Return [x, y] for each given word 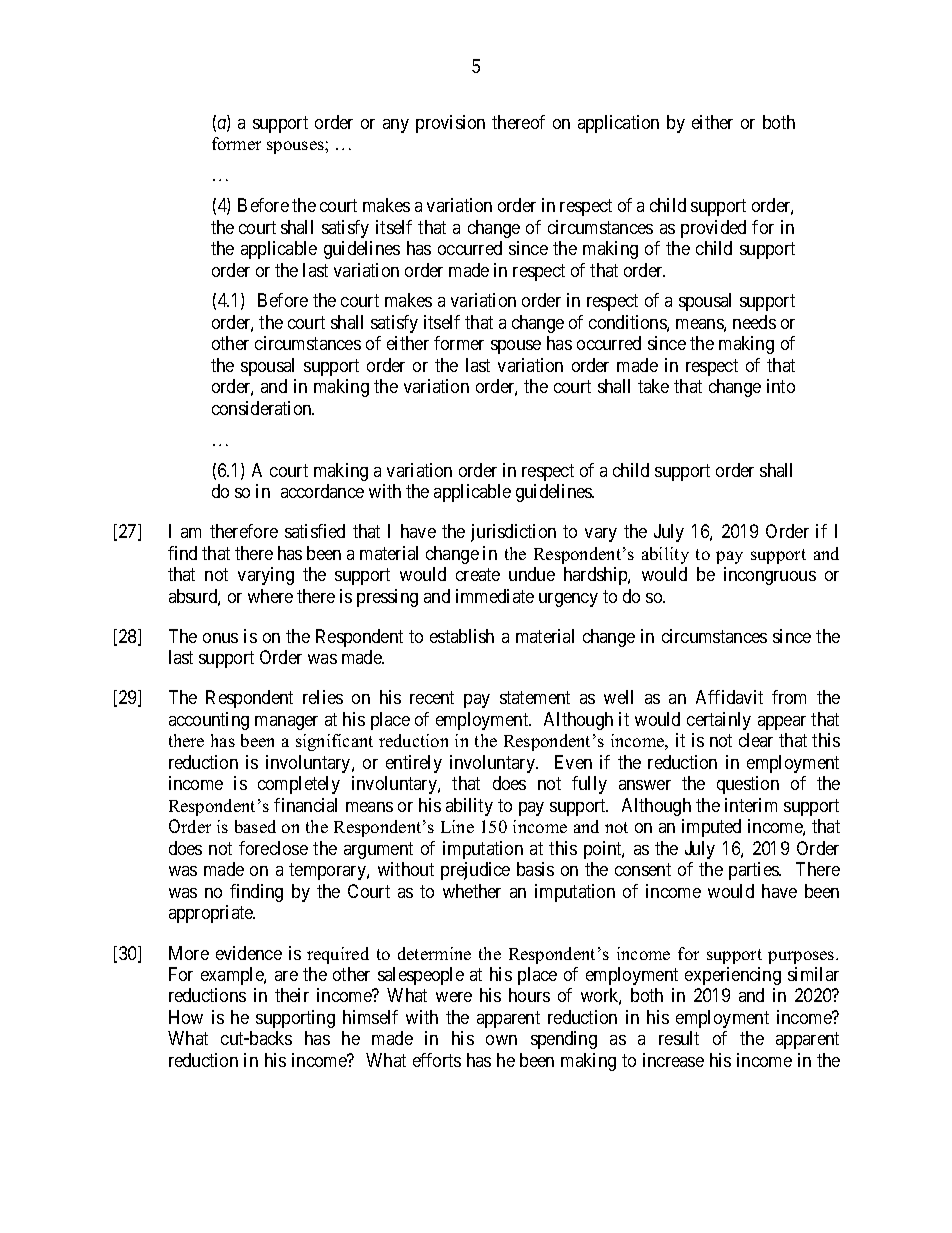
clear [756, 740]
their [292, 995]
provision [450, 124]
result [679, 1038]
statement [535, 698]
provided [713, 229]
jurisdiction [513, 533]
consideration [263, 408]
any [396, 126]
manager [286, 723]
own [501, 1040]
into [781, 386]
